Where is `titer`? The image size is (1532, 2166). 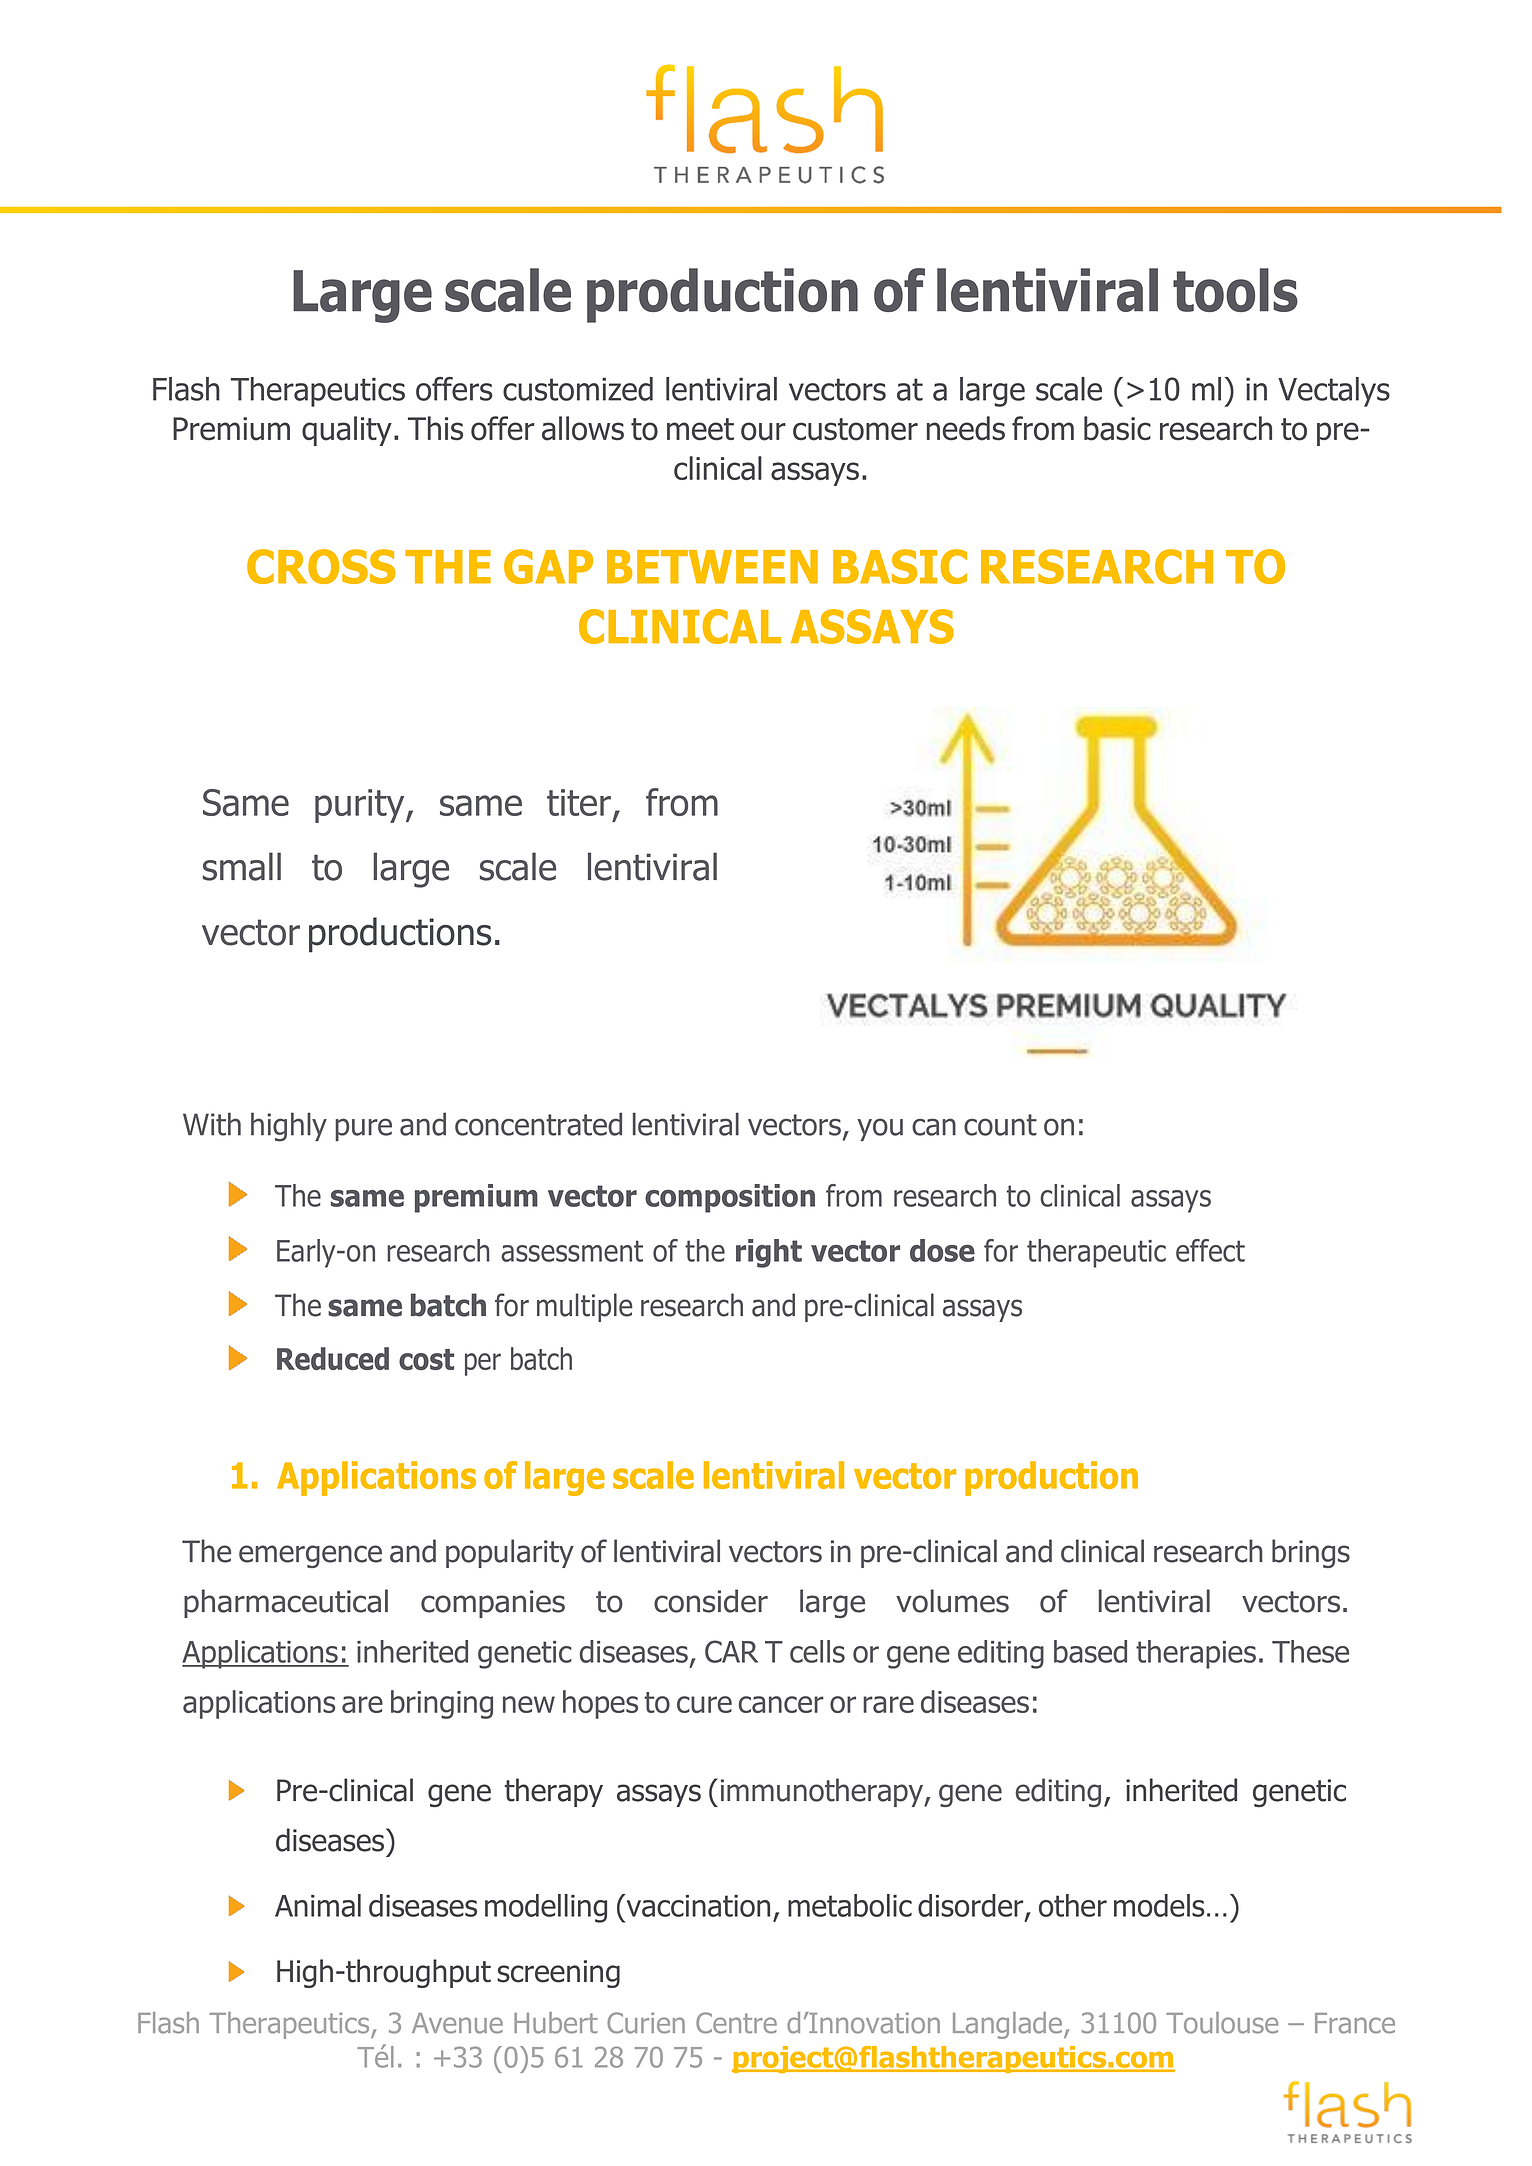
titer is located at coordinates (579, 802).
